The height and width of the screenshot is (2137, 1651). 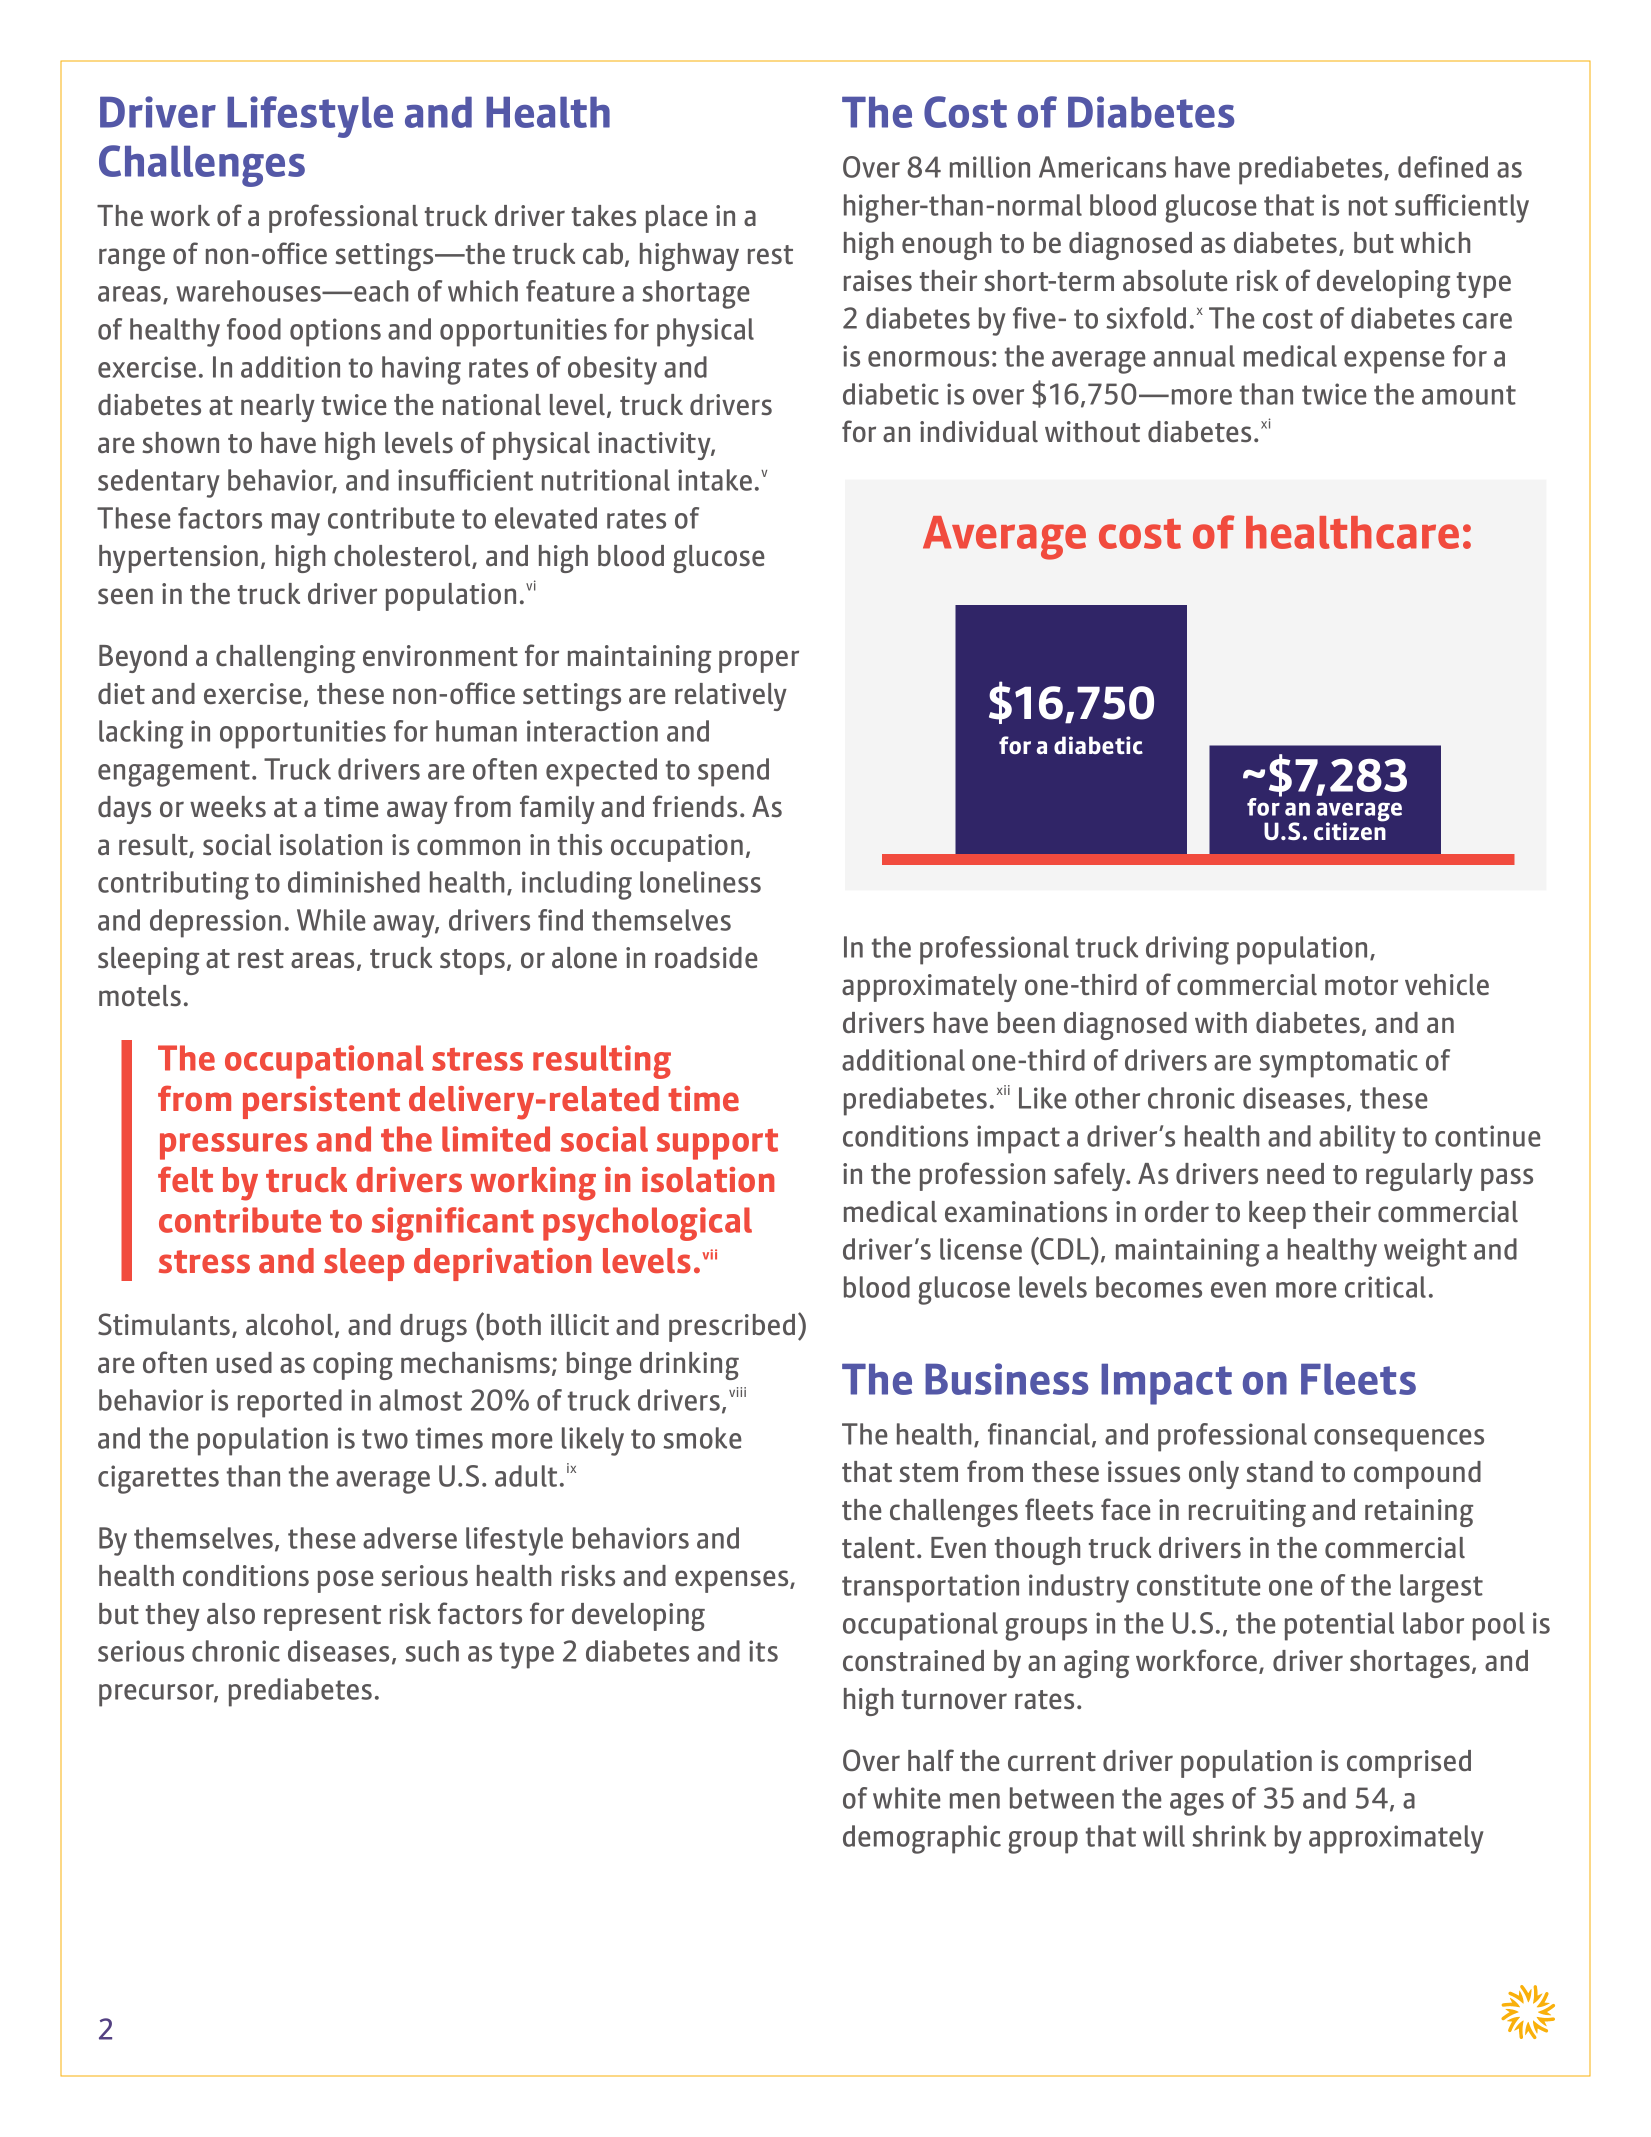 What do you see at coordinates (732, 1328) in the screenshot?
I see `prescribed` at bounding box center [732, 1328].
